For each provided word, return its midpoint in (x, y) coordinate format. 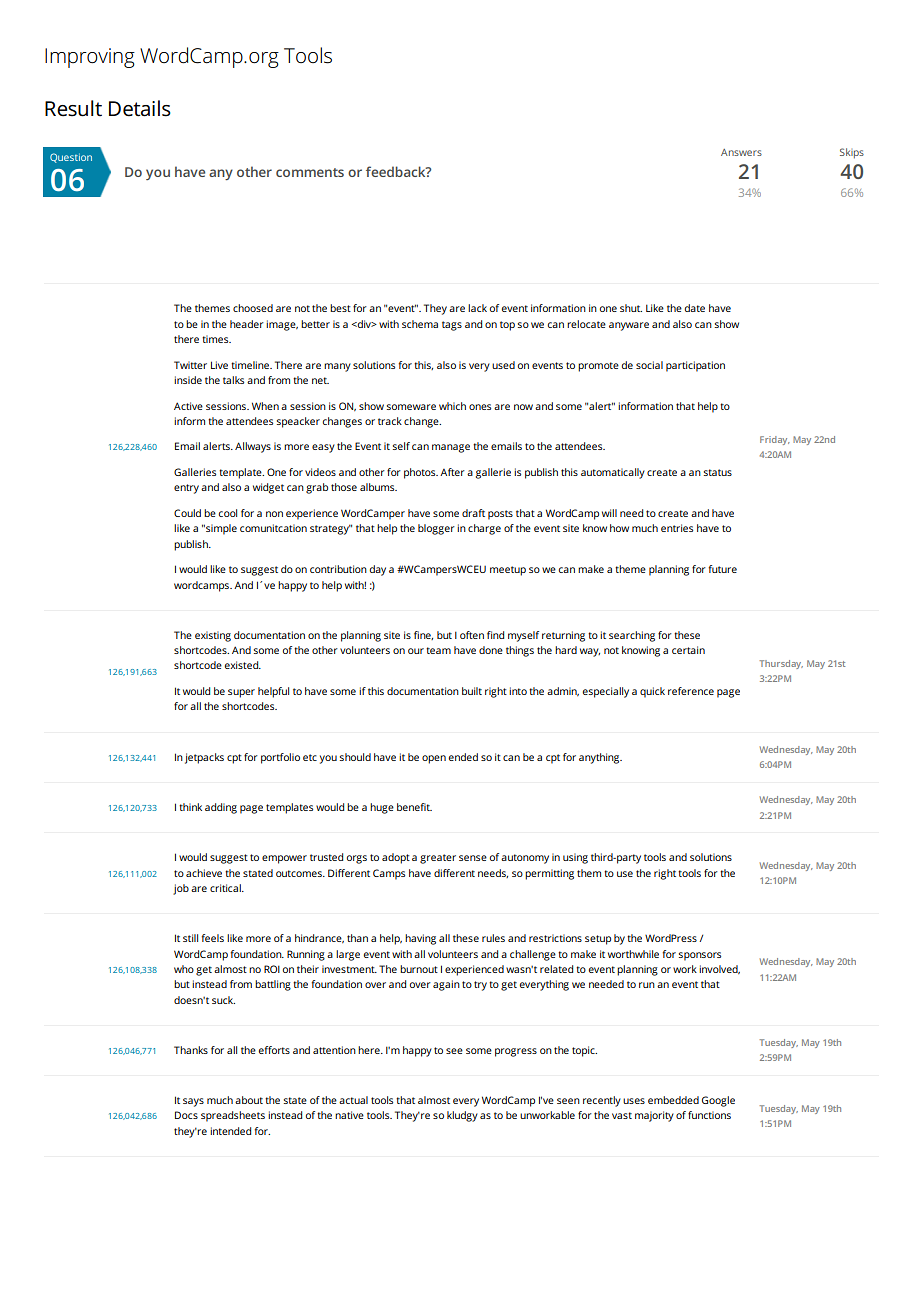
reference (691, 691)
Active (188, 406)
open (434, 759)
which (452, 406)
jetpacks (204, 758)
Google (718, 1101)
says (193, 1102)
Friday (775, 440)
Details (140, 108)
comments (310, 172)
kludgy (462, 1116)
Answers (741, 152)
